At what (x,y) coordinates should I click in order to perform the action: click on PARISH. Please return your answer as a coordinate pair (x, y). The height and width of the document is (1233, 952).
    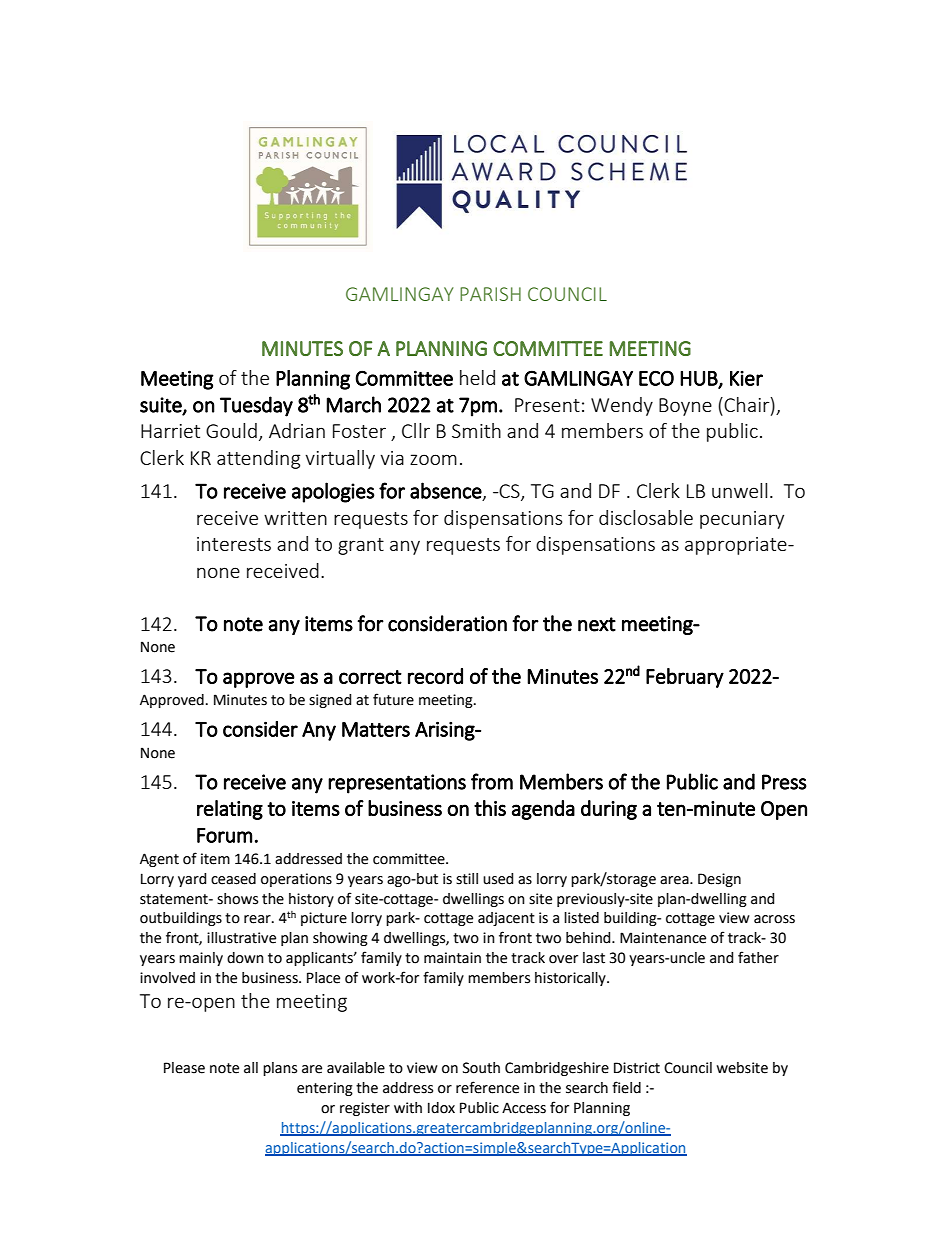
    Looking at the image, I should click on (490, 294).
